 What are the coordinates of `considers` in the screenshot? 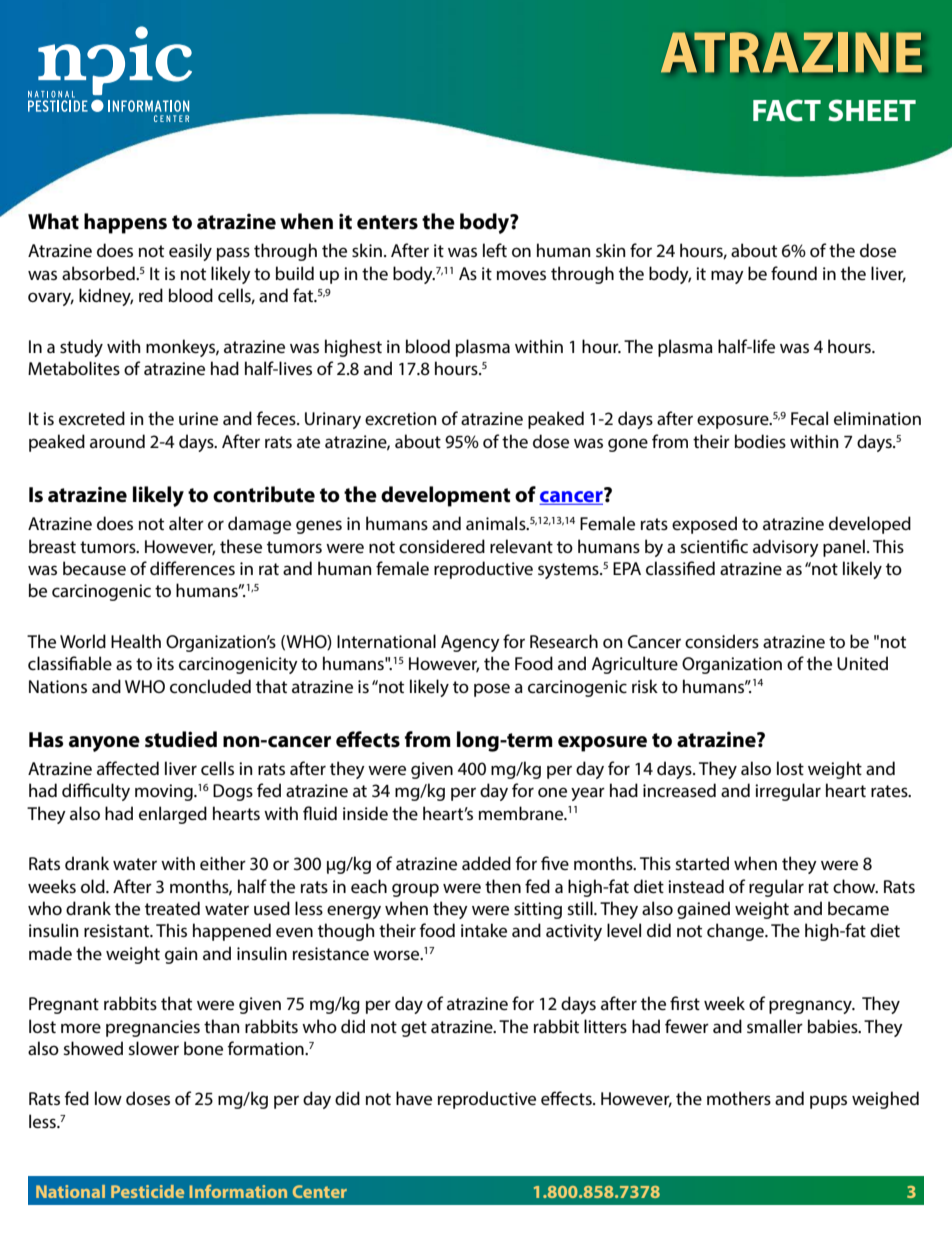 It's located at (722, 641).
